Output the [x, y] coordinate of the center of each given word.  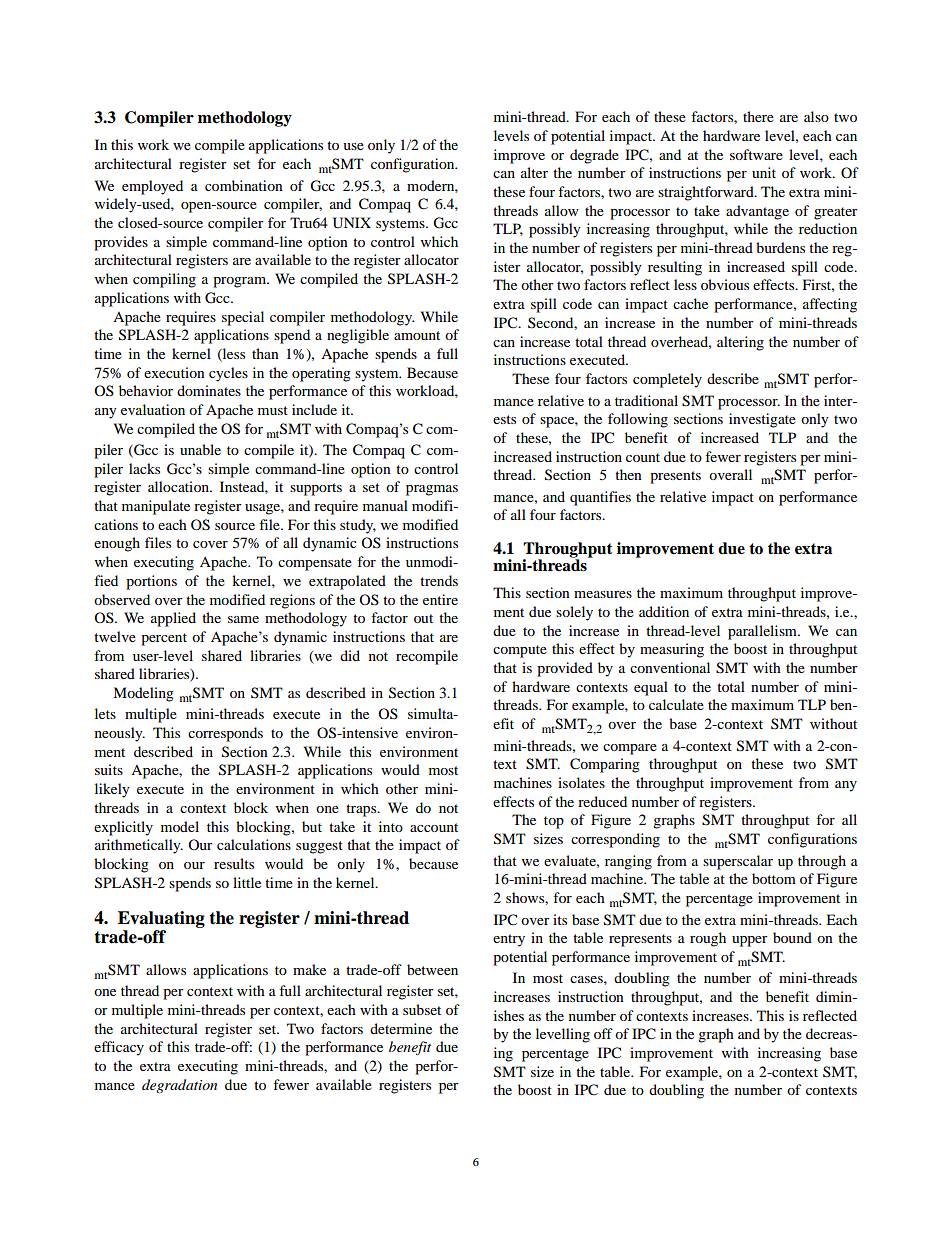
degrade [594, 156]
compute [520, 651]
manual [385, 505]
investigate [762, 420]
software [756, 154]
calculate [676, 704]
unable [200, 449]
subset [422, 1009]
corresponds [225, 734]
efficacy [119, 1048]
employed [152, 187]
